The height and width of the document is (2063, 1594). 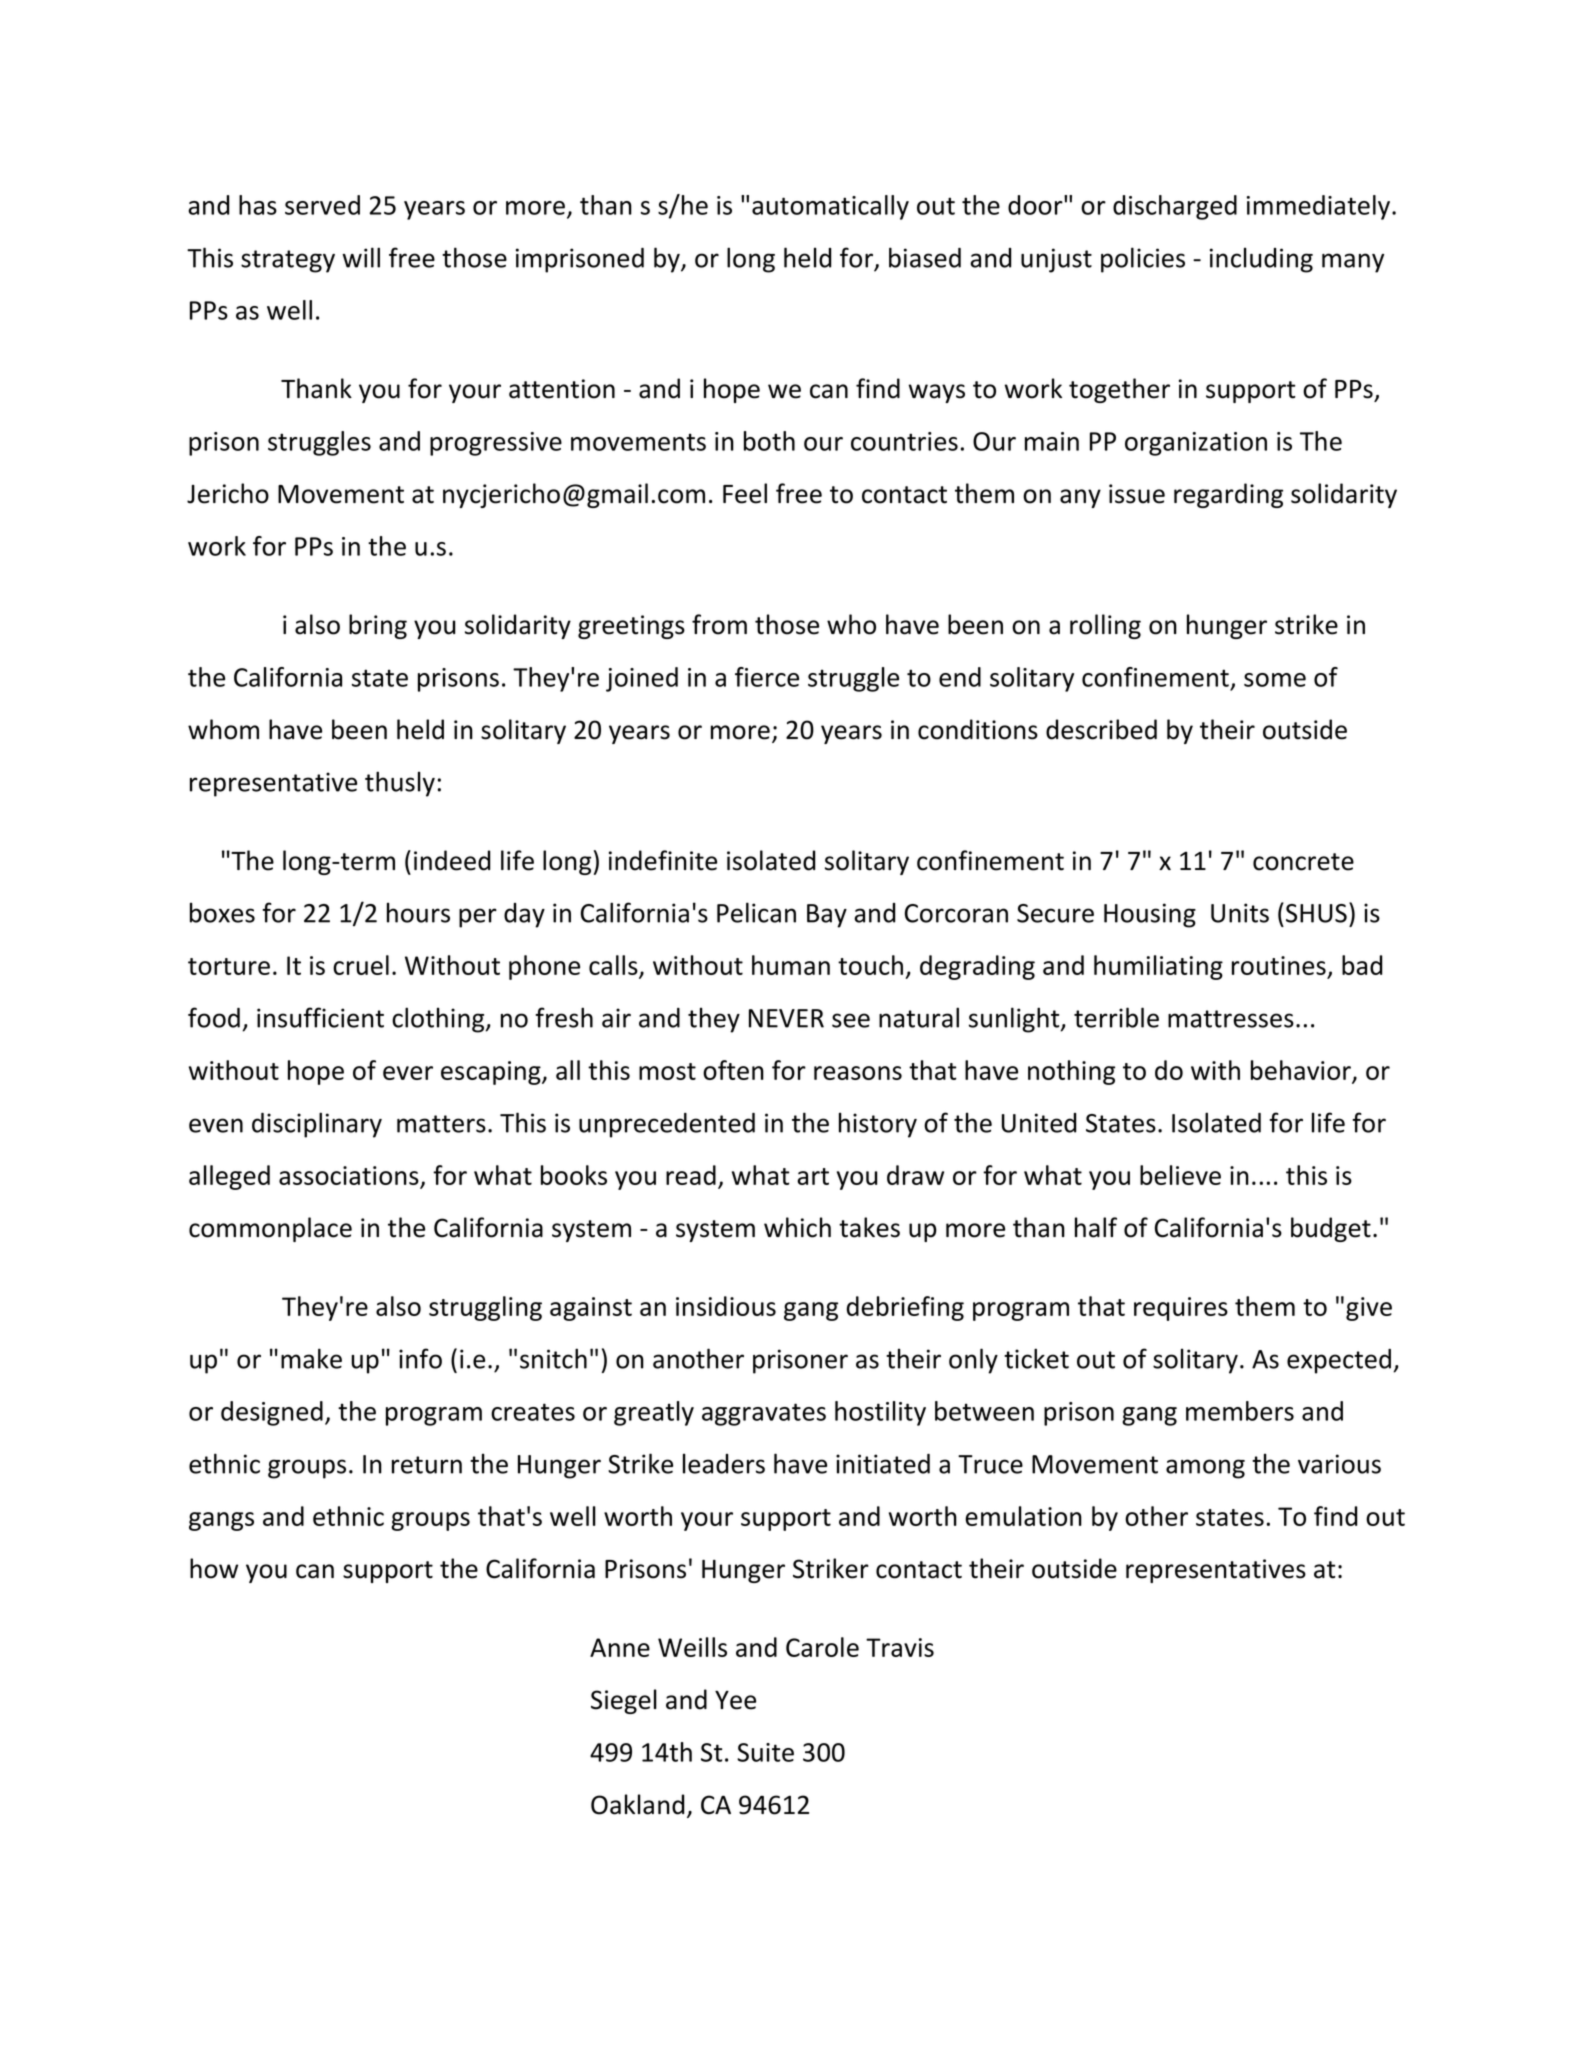 What do you see at coordinates (900, 1647) in the document?
I see `Travis` at bounding box center [900, 1647].
